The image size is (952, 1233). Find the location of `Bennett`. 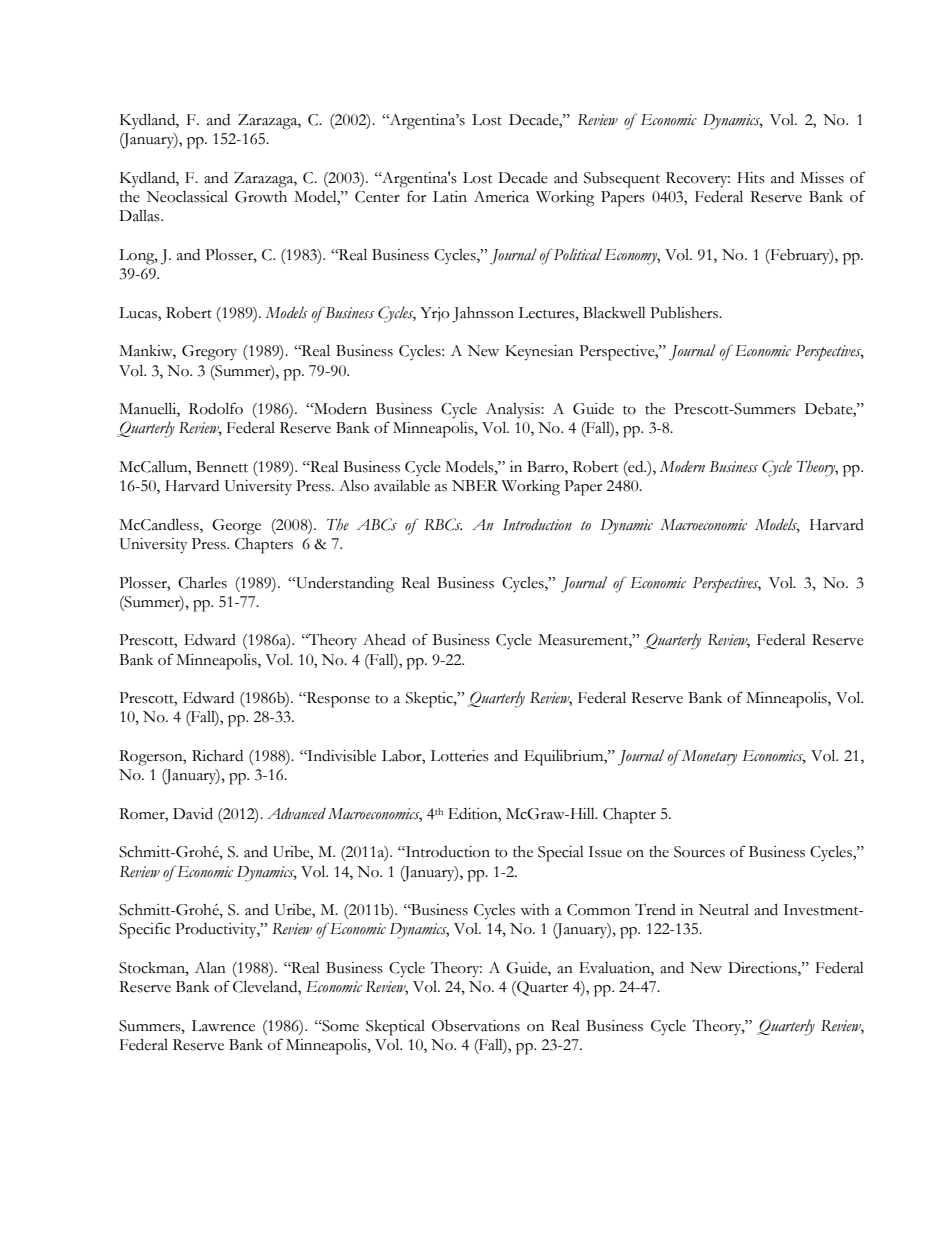

Bennett is located at coordinates (222, 467).
